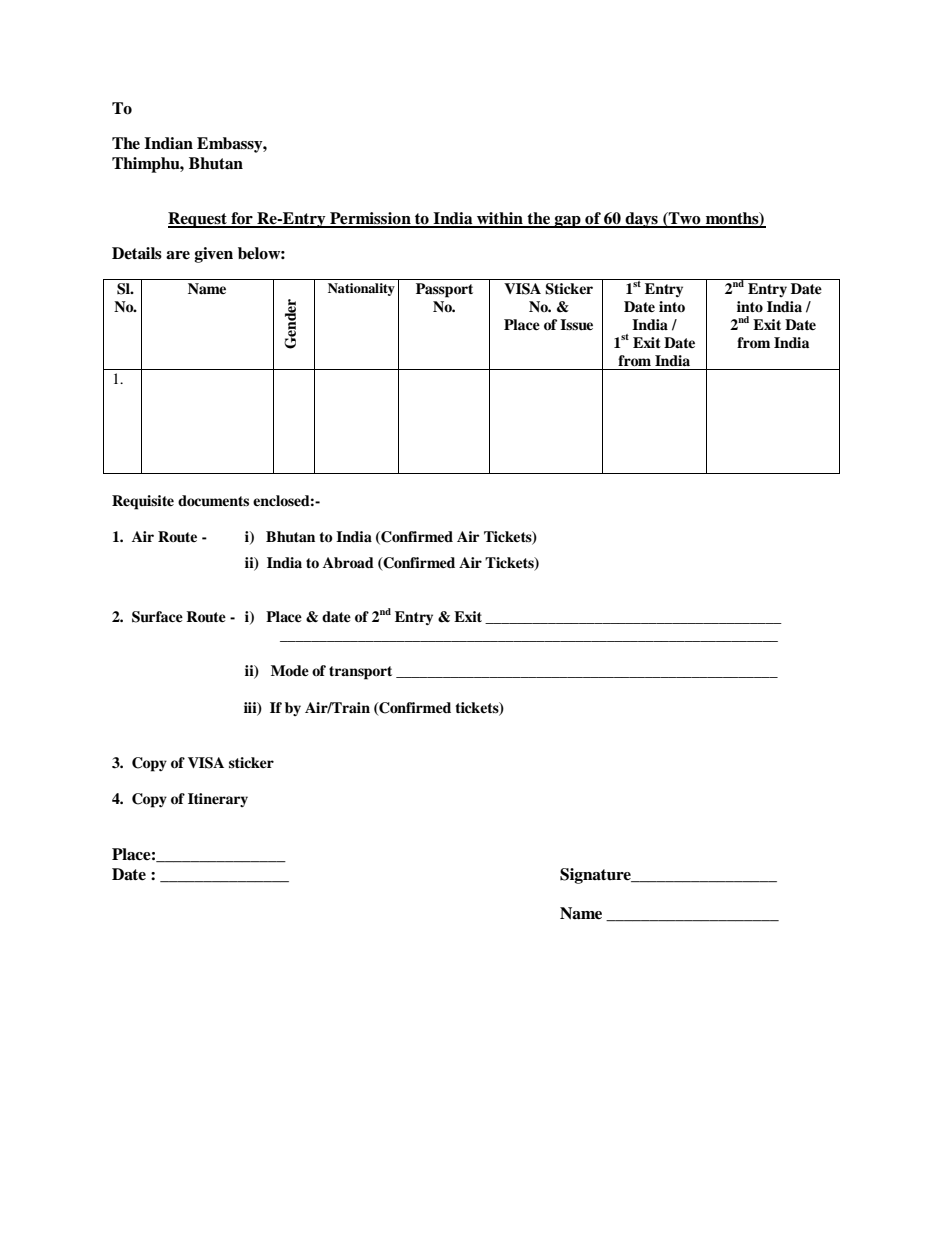  What do you see at coordinates (218, 800) in the page?
I see `Itinerary` at bounding box center [218, 800].
